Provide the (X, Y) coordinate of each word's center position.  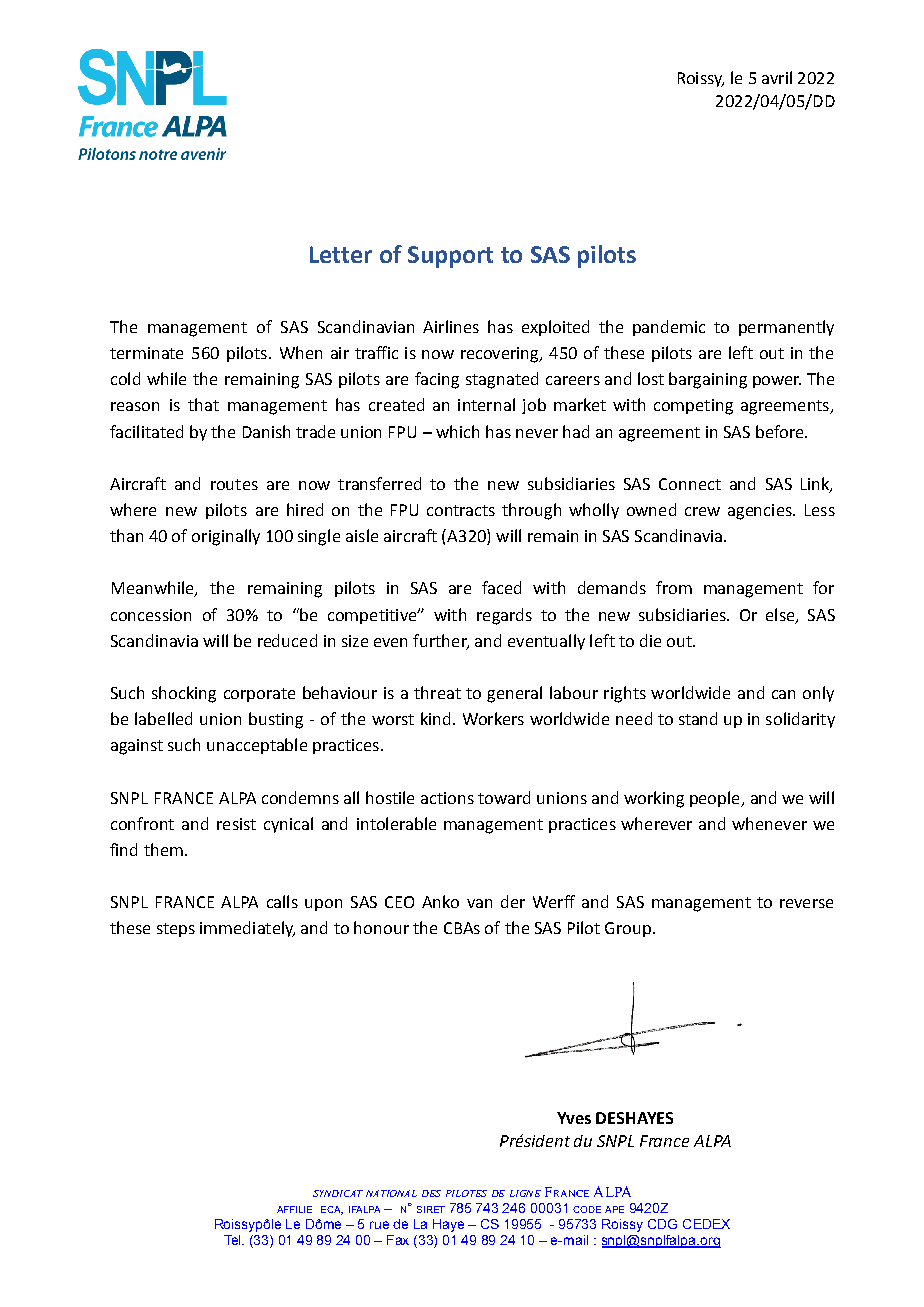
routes (234, 484)
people (716, 799)
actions (447, 798)
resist (236, 824)
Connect (690, 484)
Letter (341, 254)
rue (379, 1225)
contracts (461, 510)
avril (777, 77)
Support (450, 257)
